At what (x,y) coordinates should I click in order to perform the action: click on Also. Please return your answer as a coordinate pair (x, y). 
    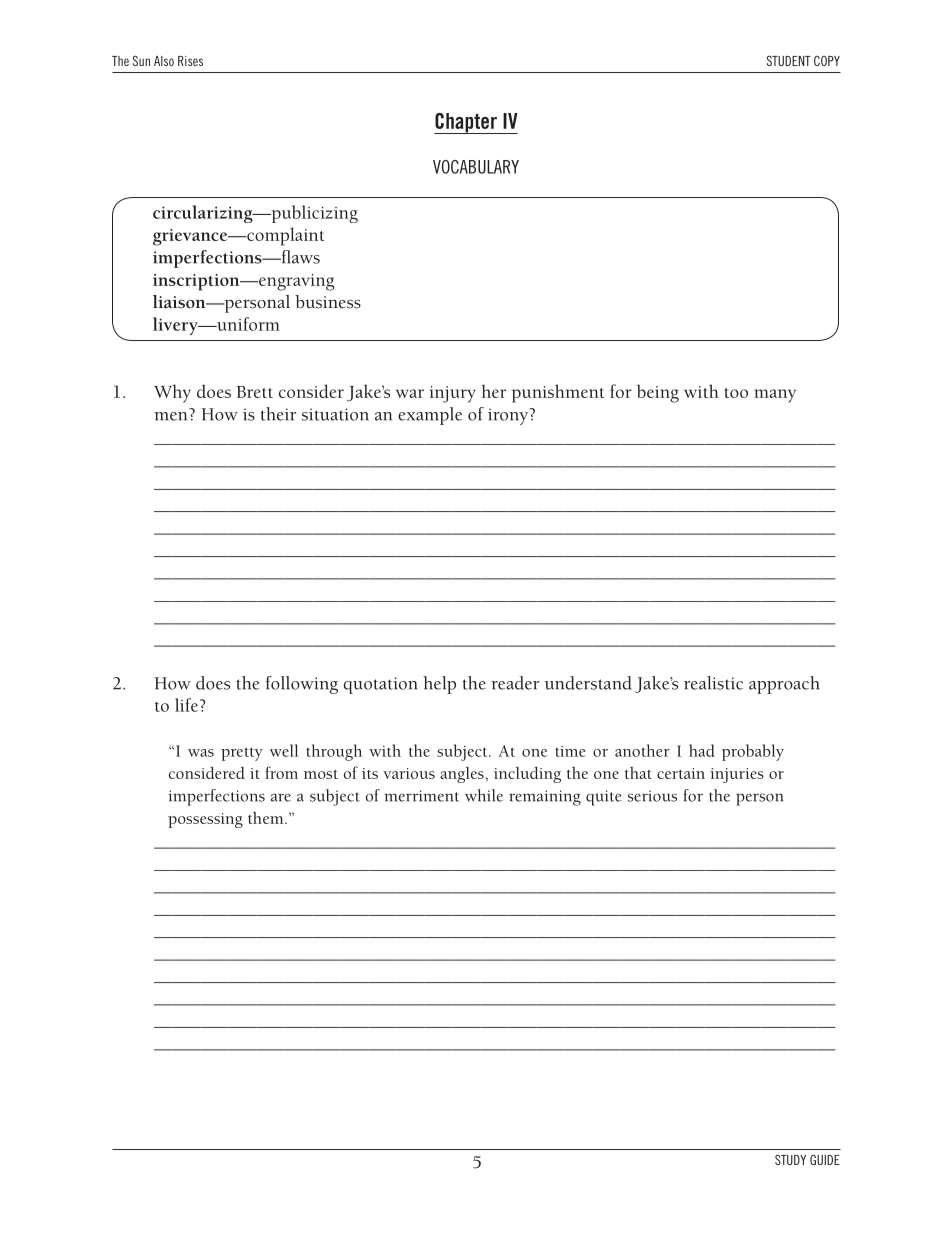
    Looking at the image, I should click on (164, 61).
